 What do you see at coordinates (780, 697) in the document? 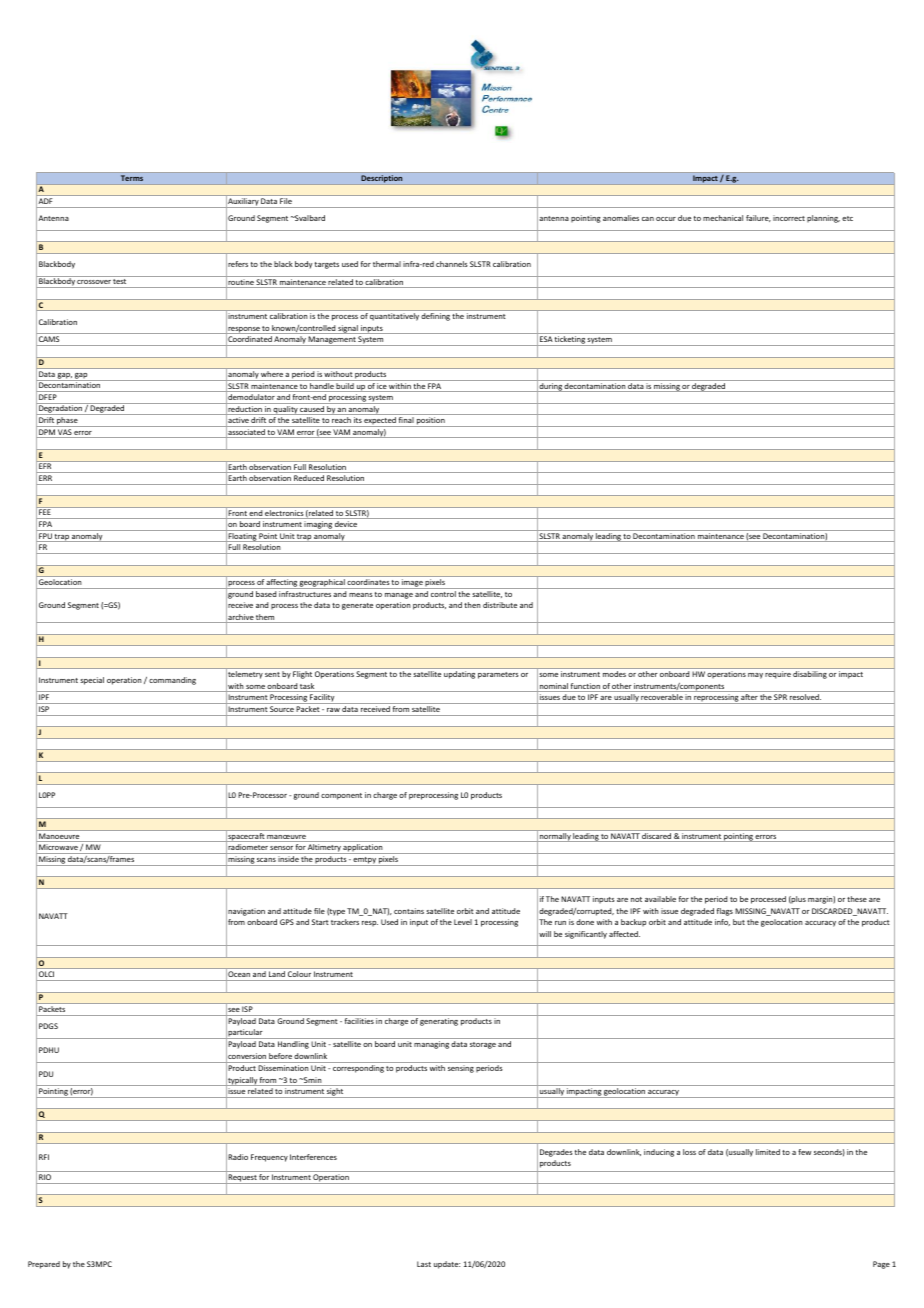
I see `SPR` at bounding box center [780, 697].
